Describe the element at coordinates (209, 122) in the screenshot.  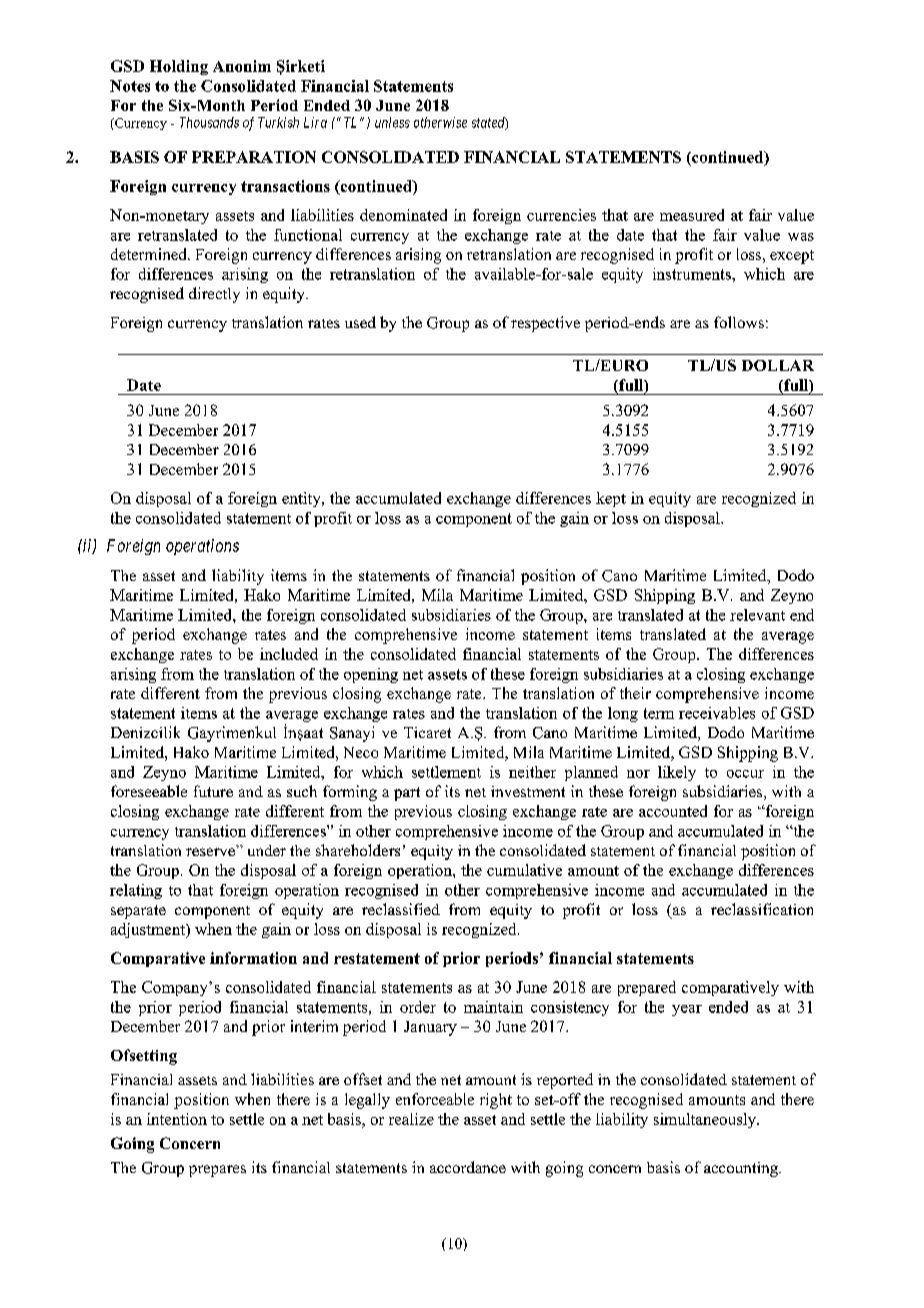
I see `Thousands` at that location.
